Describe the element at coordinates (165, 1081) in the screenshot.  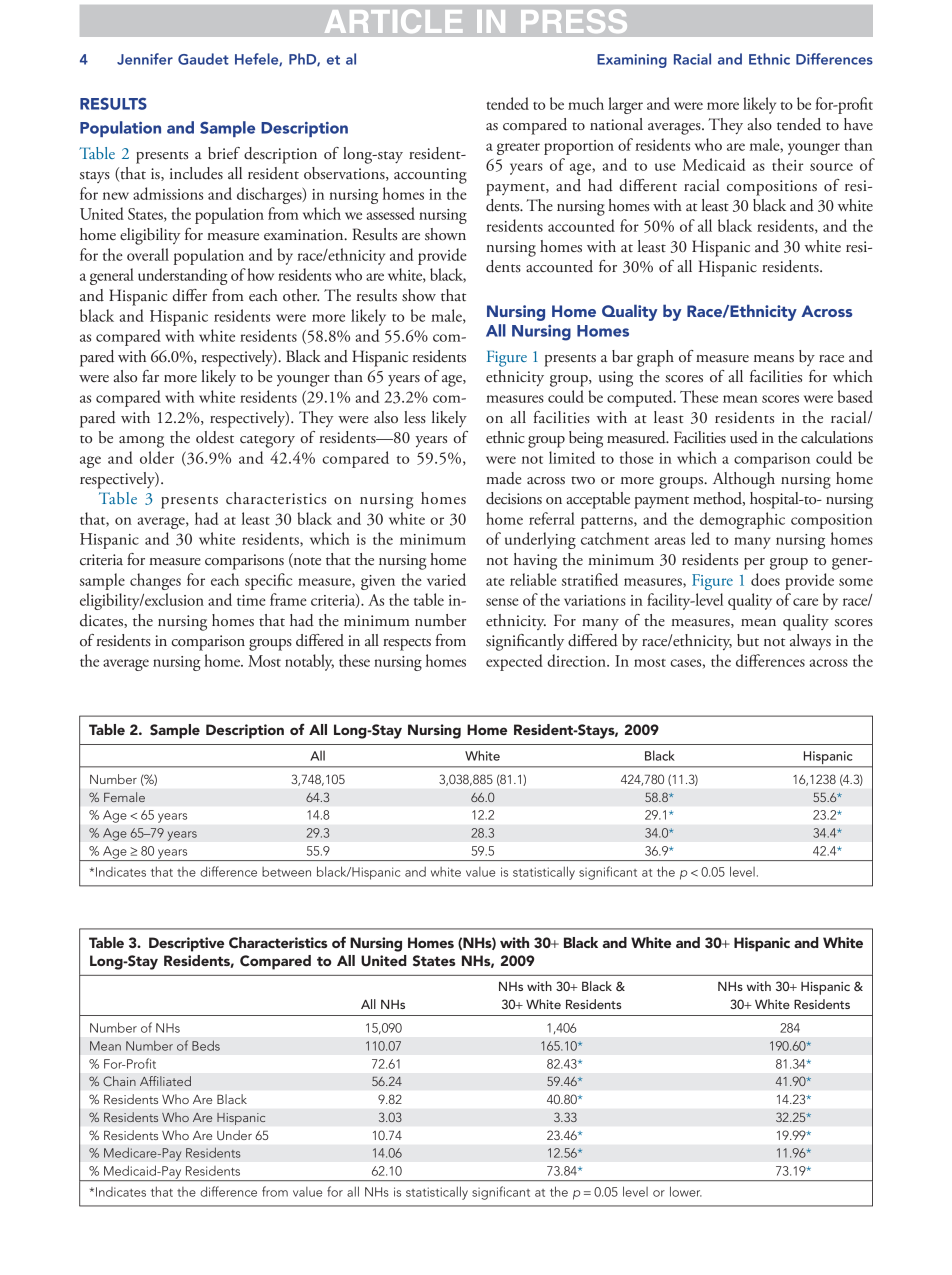
I see `Affiliated` at that location.
